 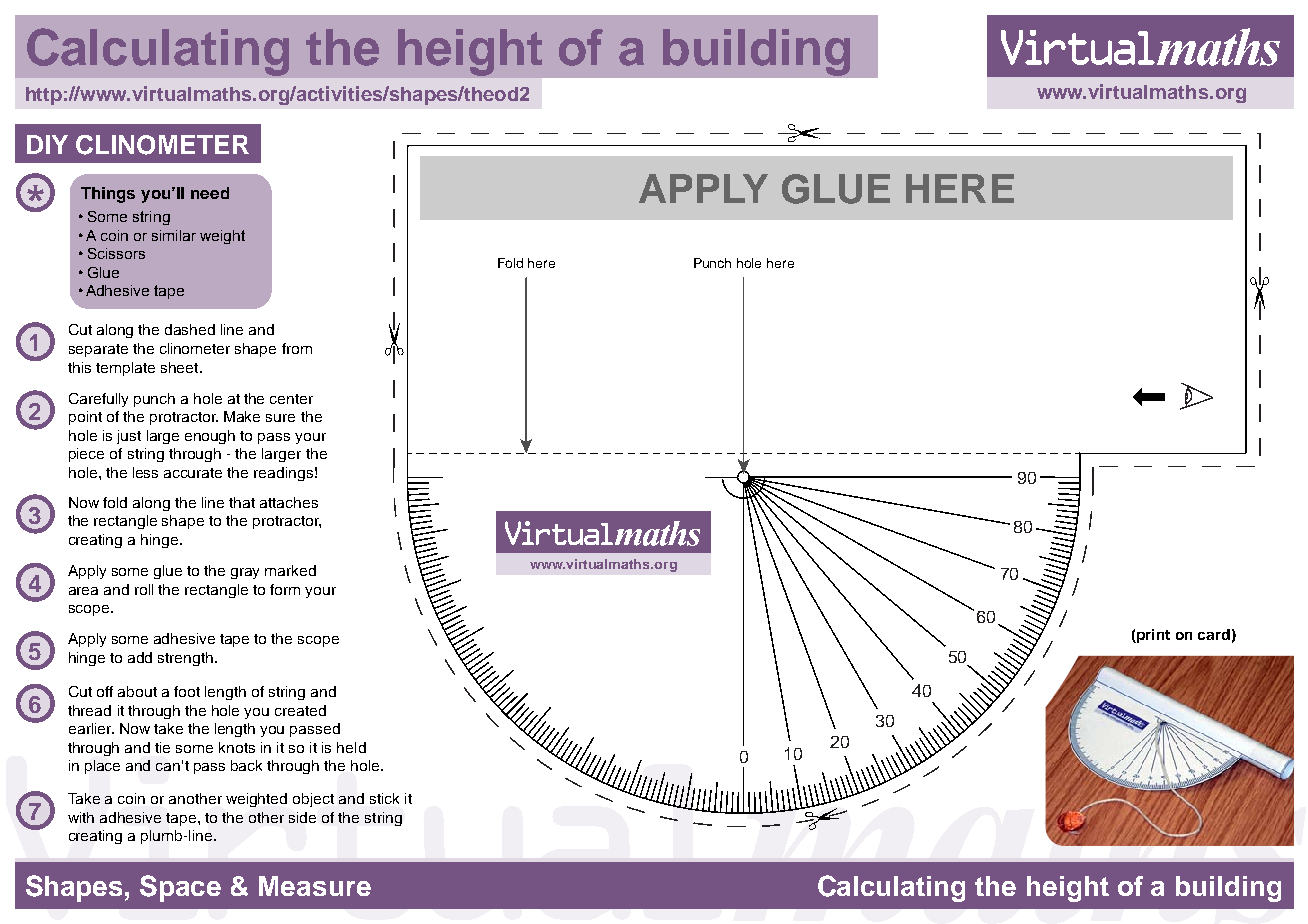 I want to click on foot, so click(x=187, y=691).
